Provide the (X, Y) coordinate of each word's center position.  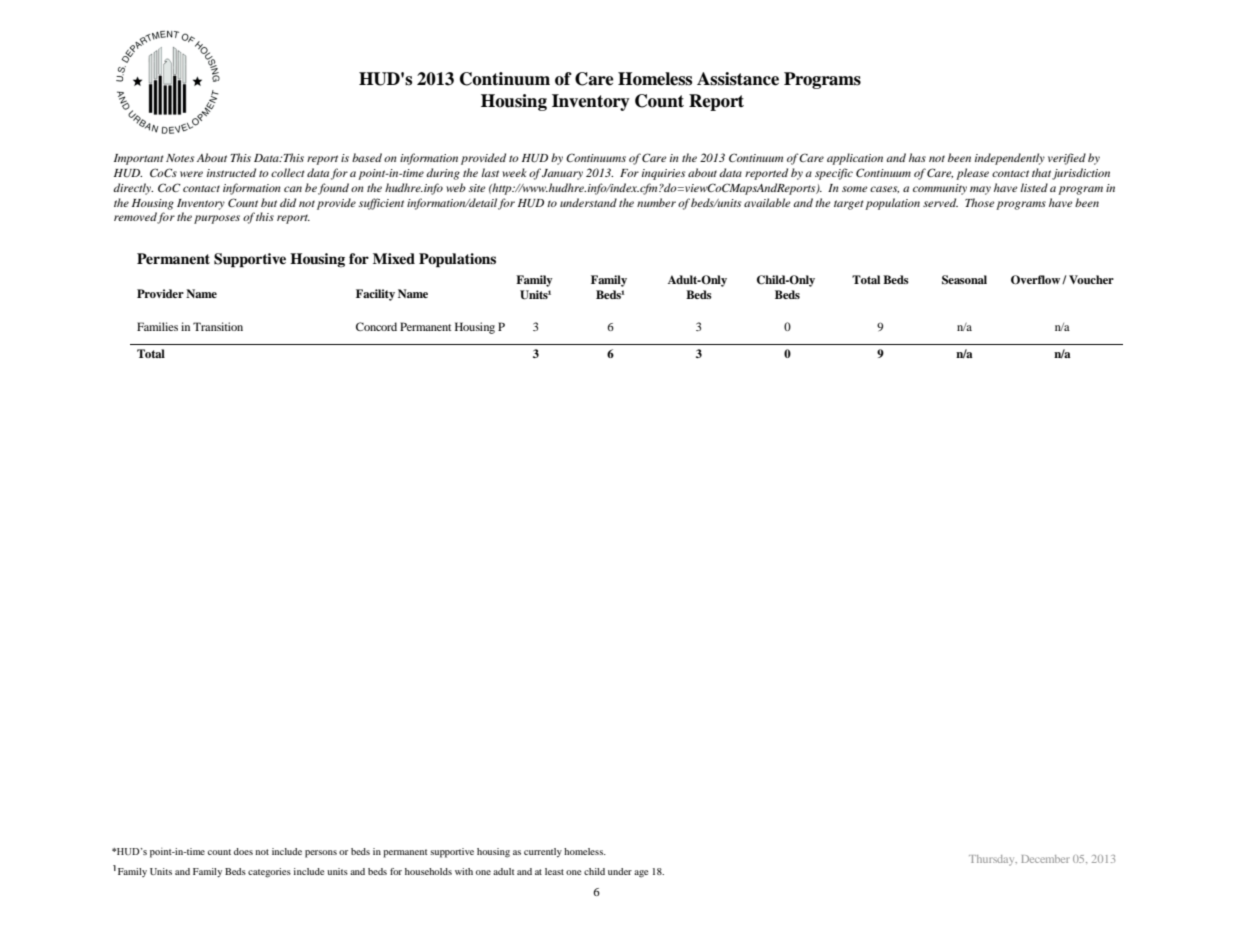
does (243, 851)
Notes (180, 158)
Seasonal (964, 280)
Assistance (738, 79)
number (656, 202)
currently (543, 852)
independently (1010, 159)
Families (157, 326)
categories (269, 873)
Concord (376, 326)
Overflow (1037, 280)
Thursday (993, 860)
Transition (218, 326)
